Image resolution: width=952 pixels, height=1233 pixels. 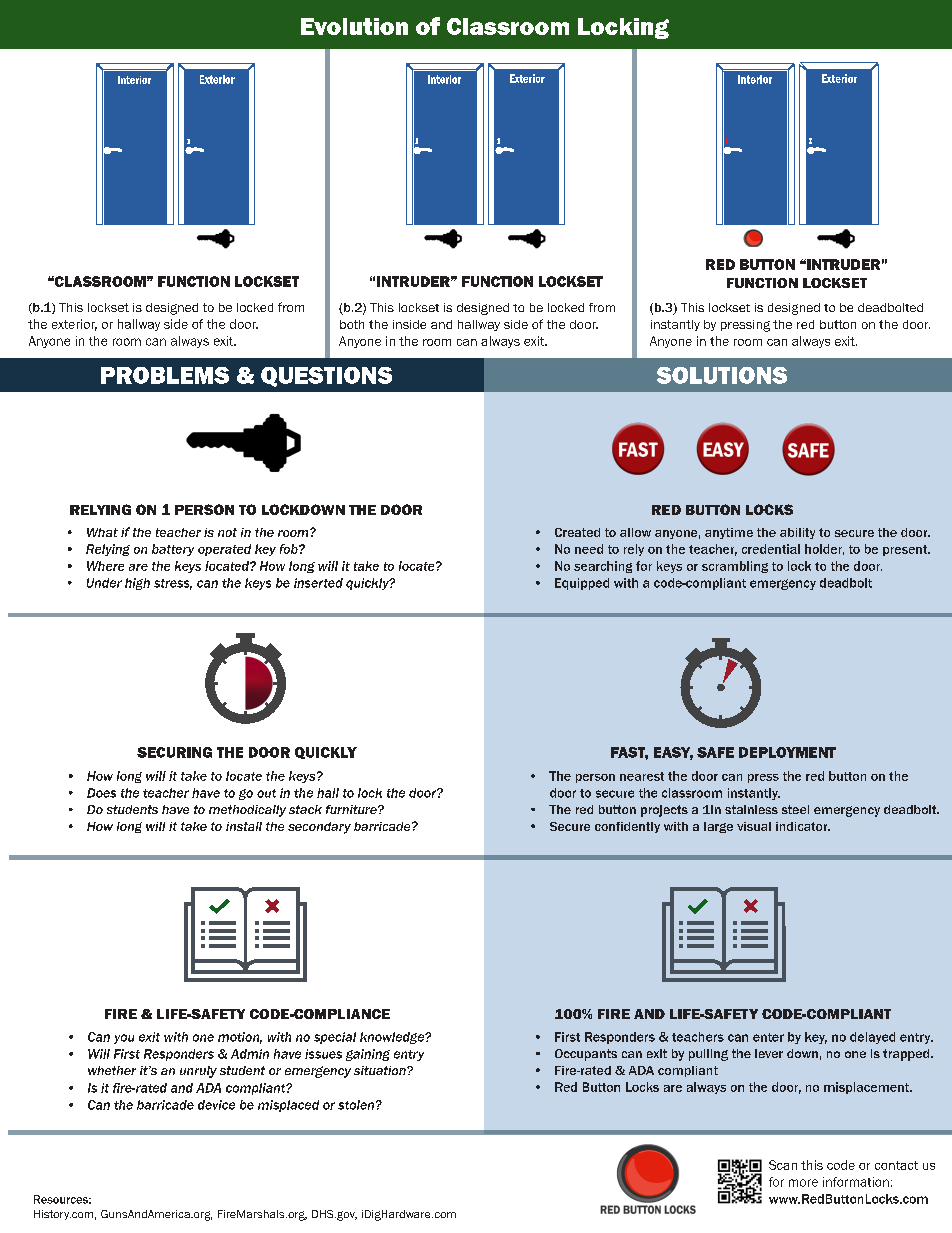 I want to click on Evolution, so click(x=354, y=26).
